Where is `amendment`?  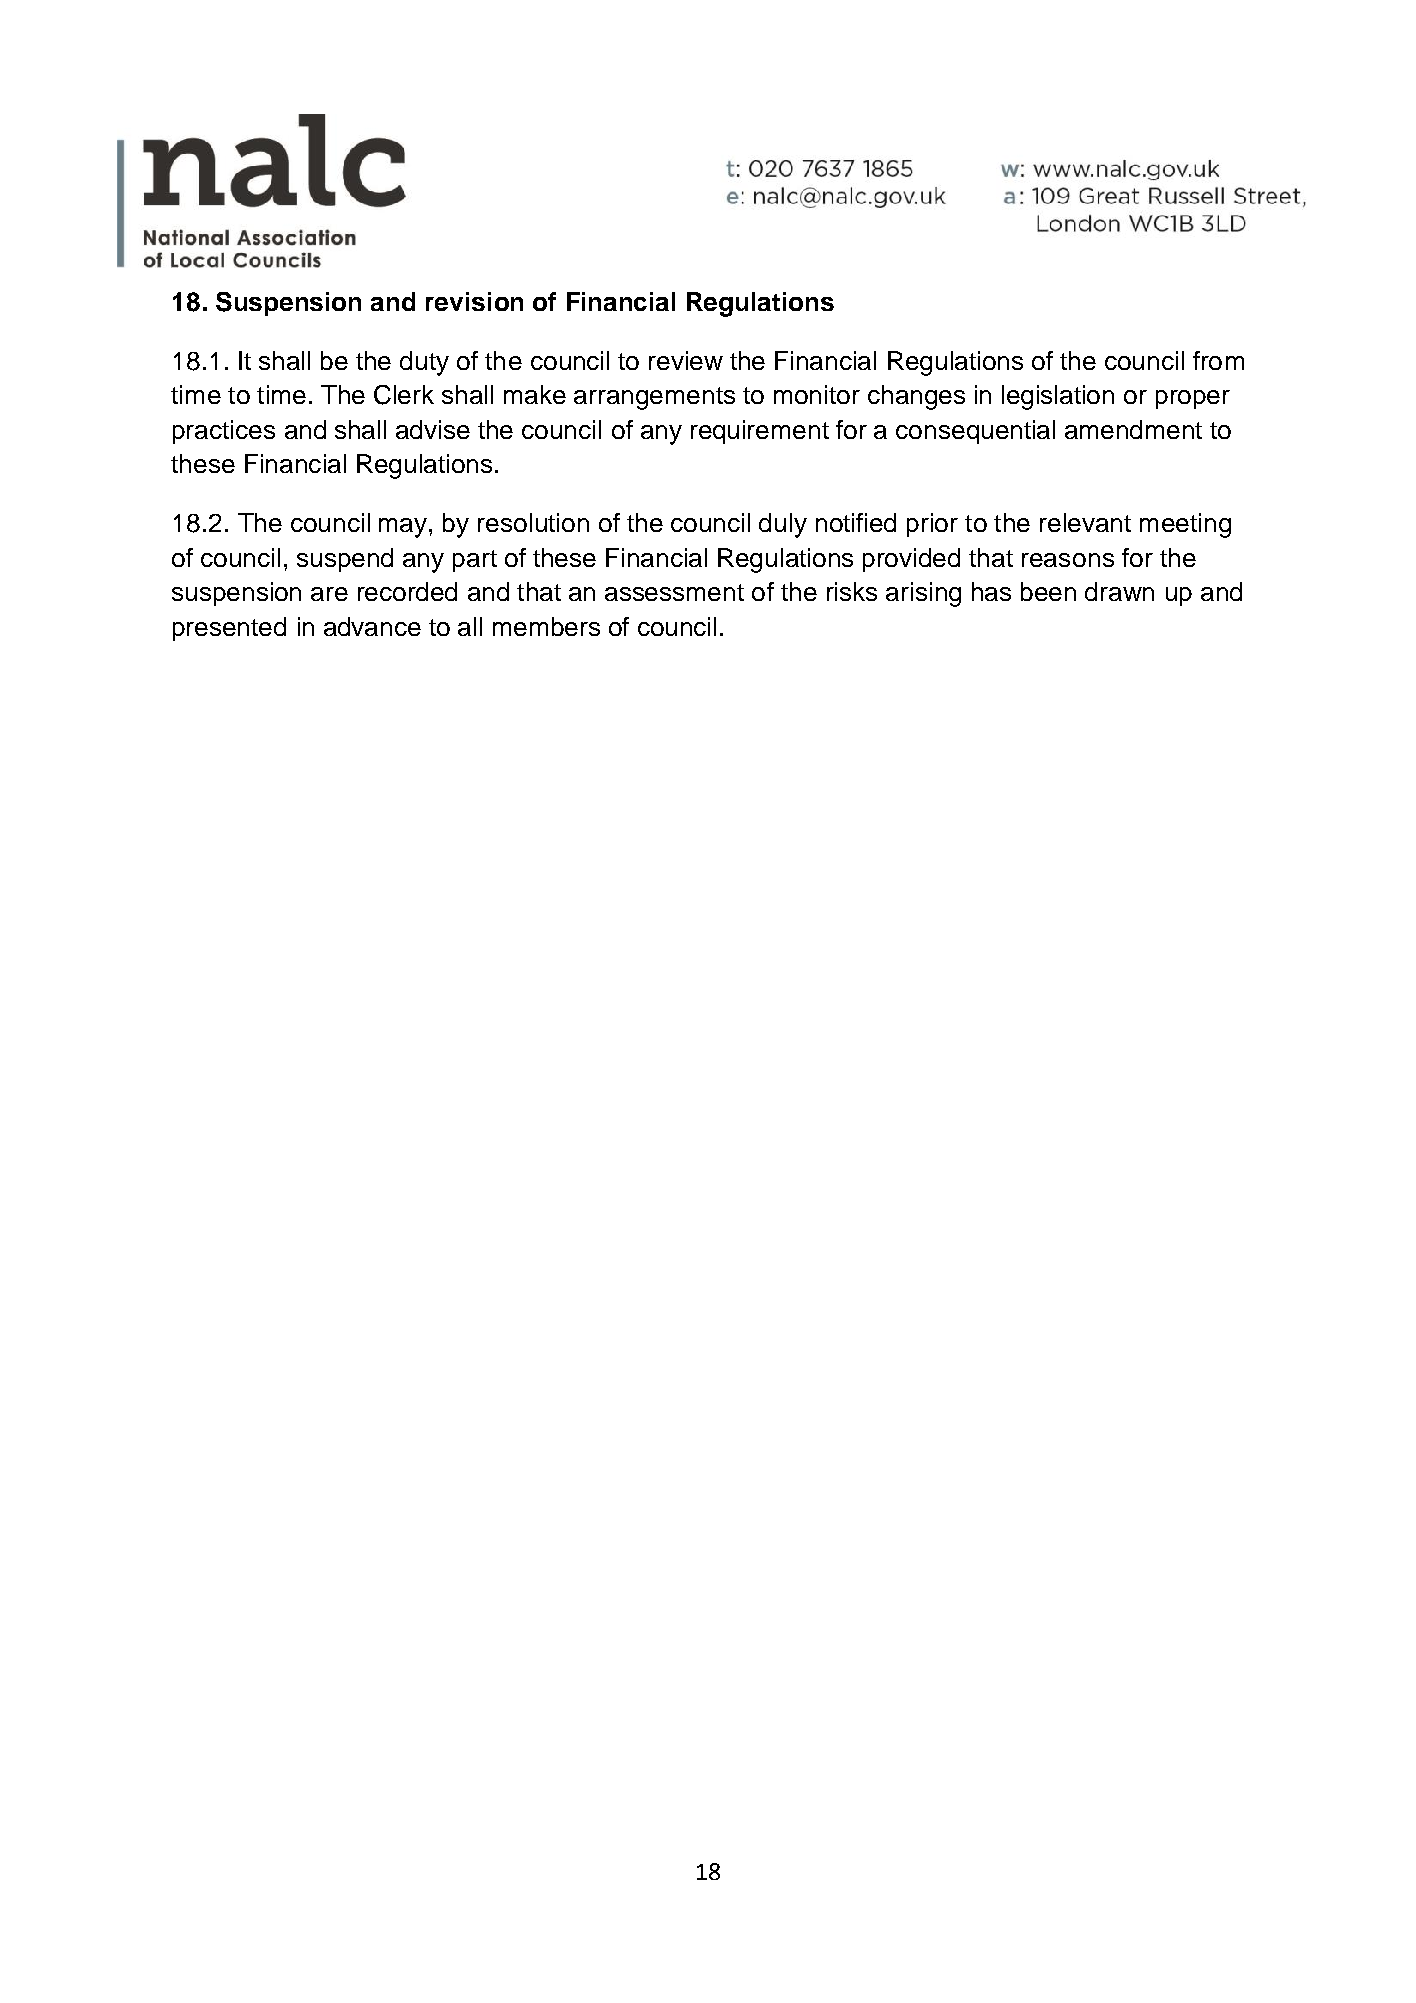
amendment is located at coordinates (1133, 429).
